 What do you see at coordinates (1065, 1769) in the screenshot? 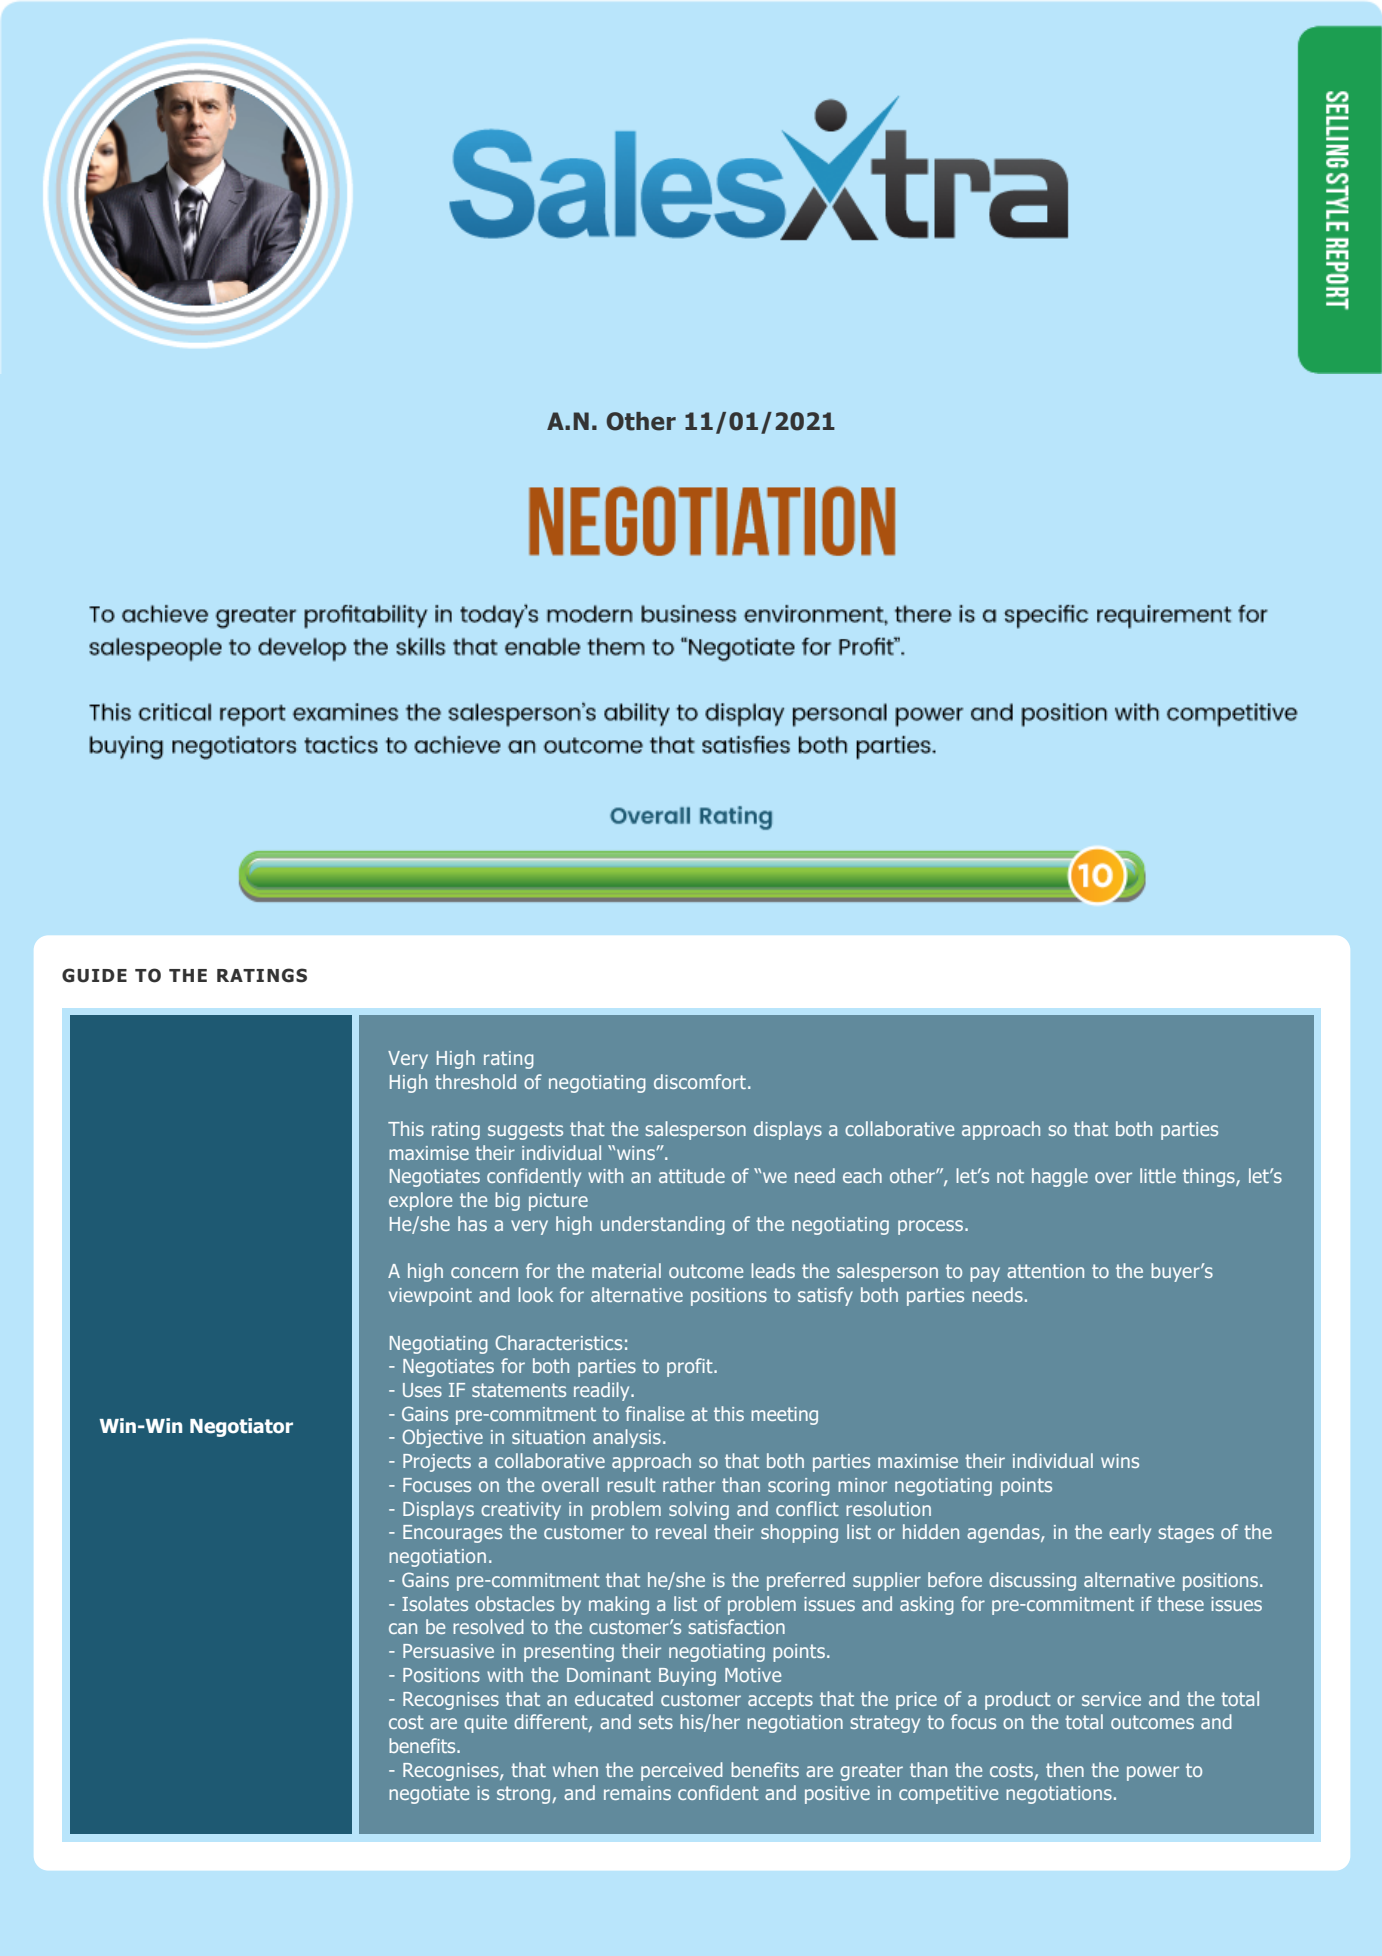
I see `then` at bounding box center [1065, 1769].
